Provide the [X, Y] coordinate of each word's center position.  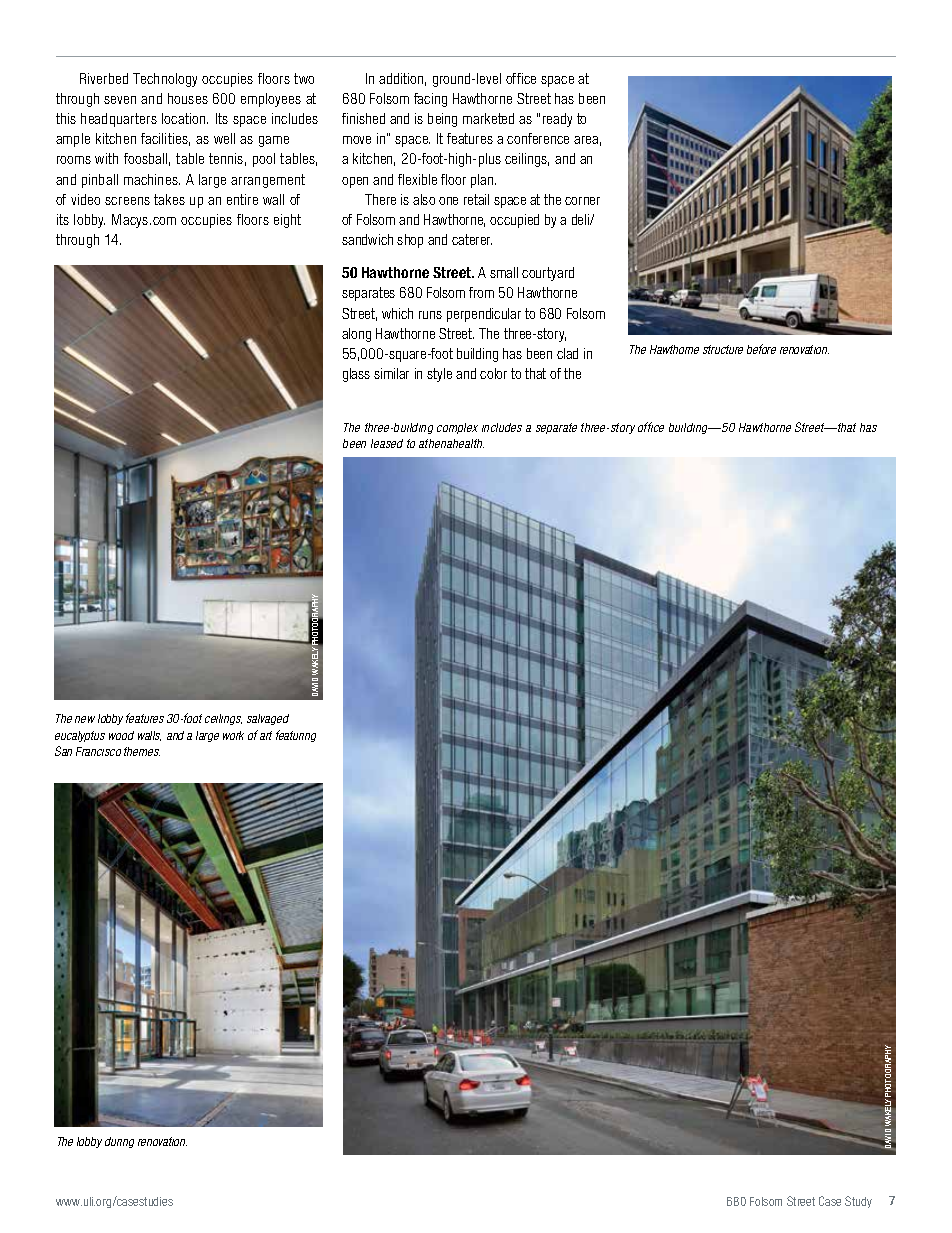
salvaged [268, 719]
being [442, 120]
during [119, 1142]
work [233, 735]
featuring [296, 736]
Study [858, 1202]
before [761, 349]
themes [142, 751]
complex [457, 428]
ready [557, 120]
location [185, 118]
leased [387, 443]
